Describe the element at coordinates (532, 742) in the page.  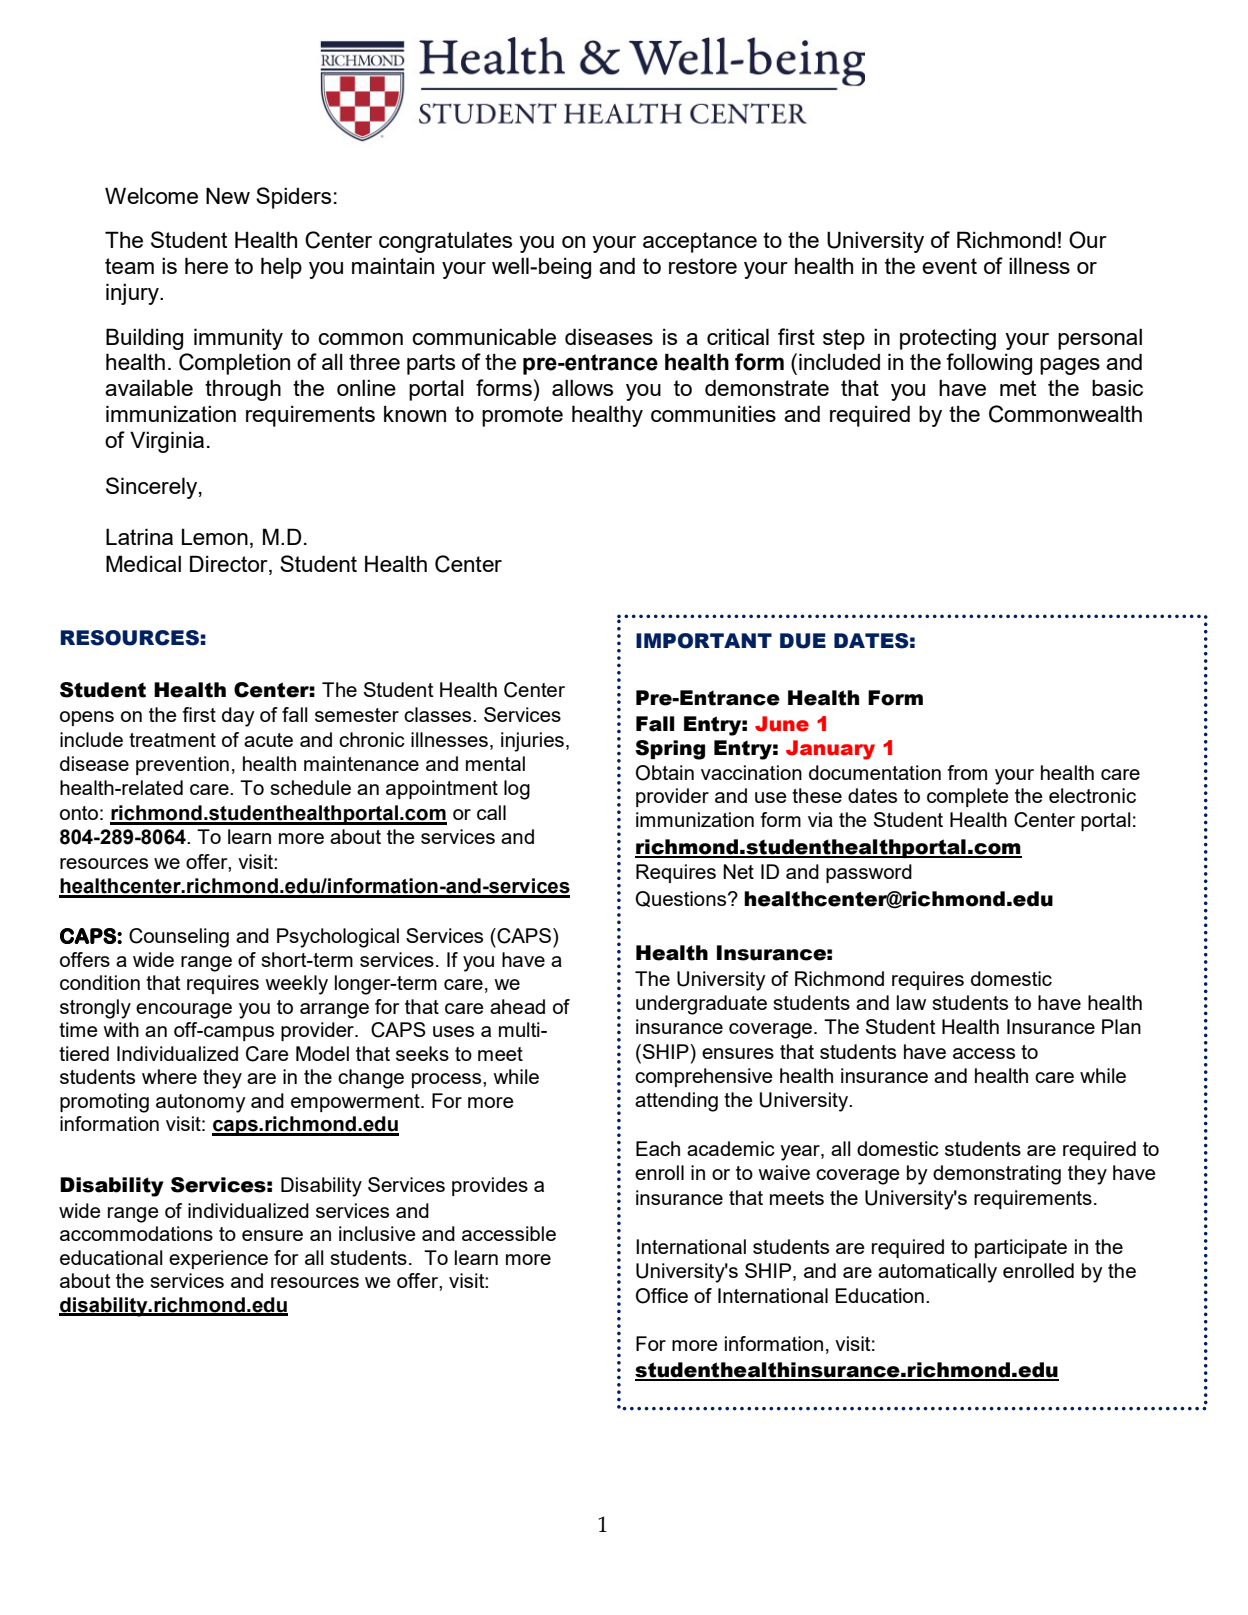
I see `injuries` at that location.
